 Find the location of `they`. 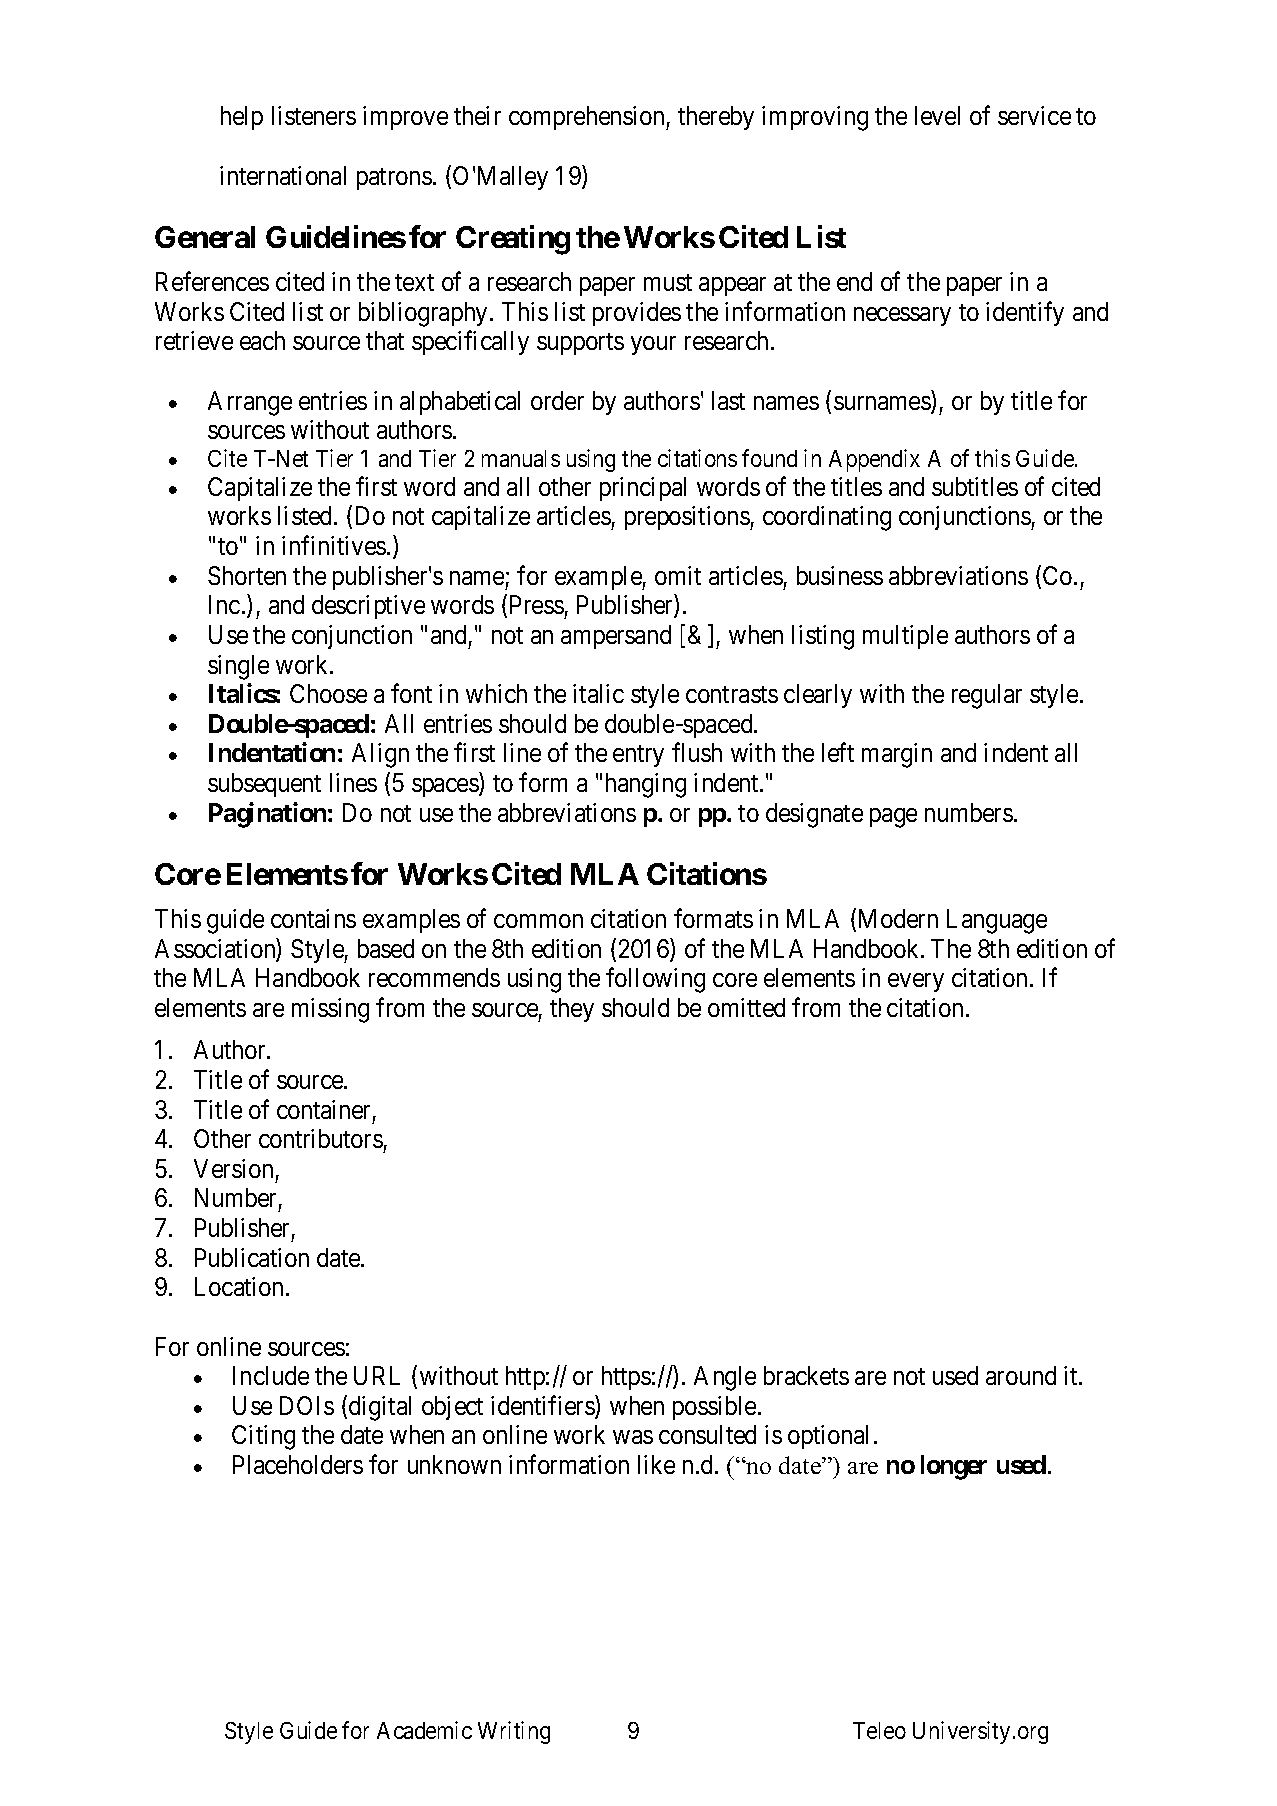

they is located at coordinates (572, 1010).
